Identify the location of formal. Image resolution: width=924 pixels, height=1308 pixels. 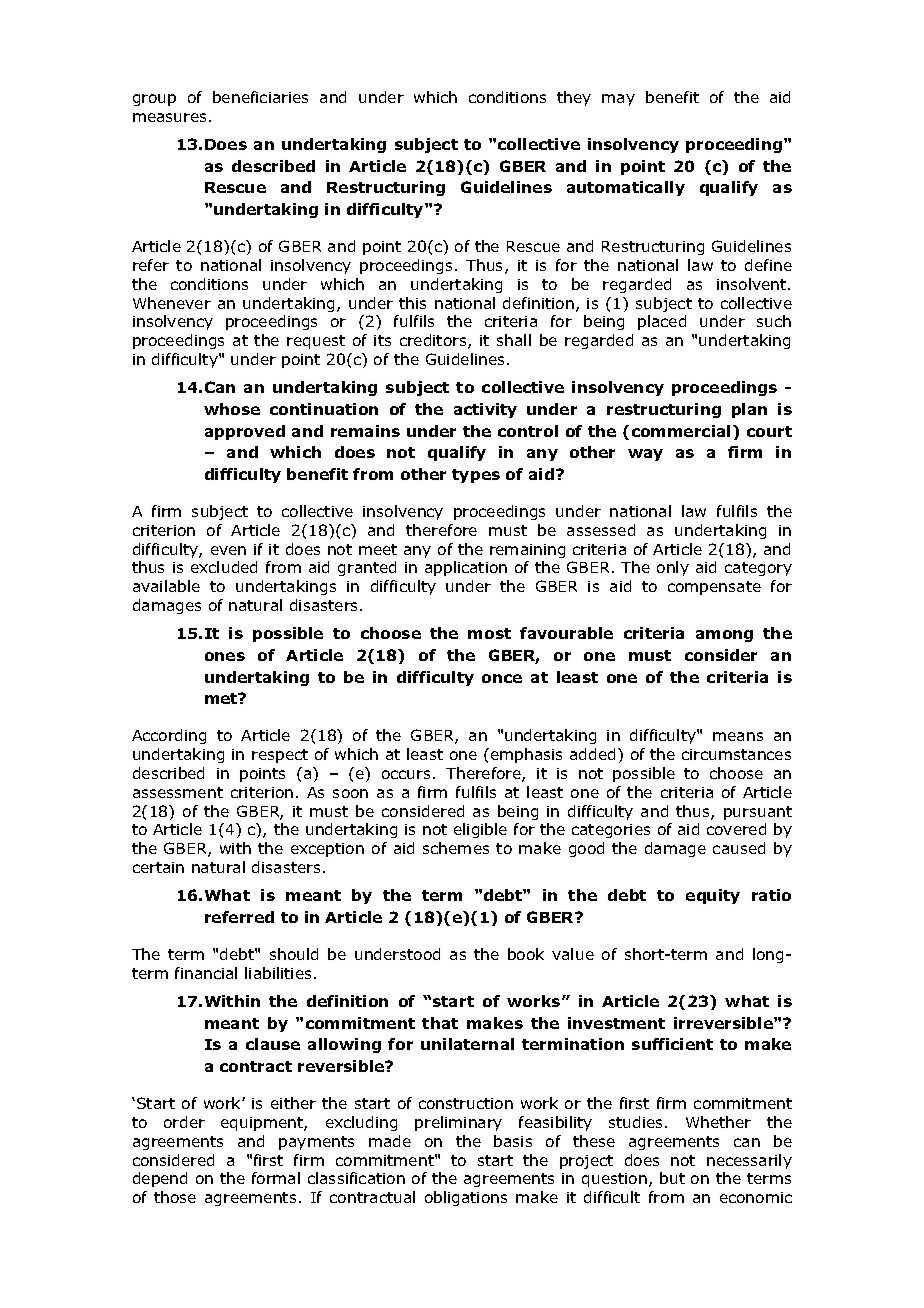
(276, 1178).
